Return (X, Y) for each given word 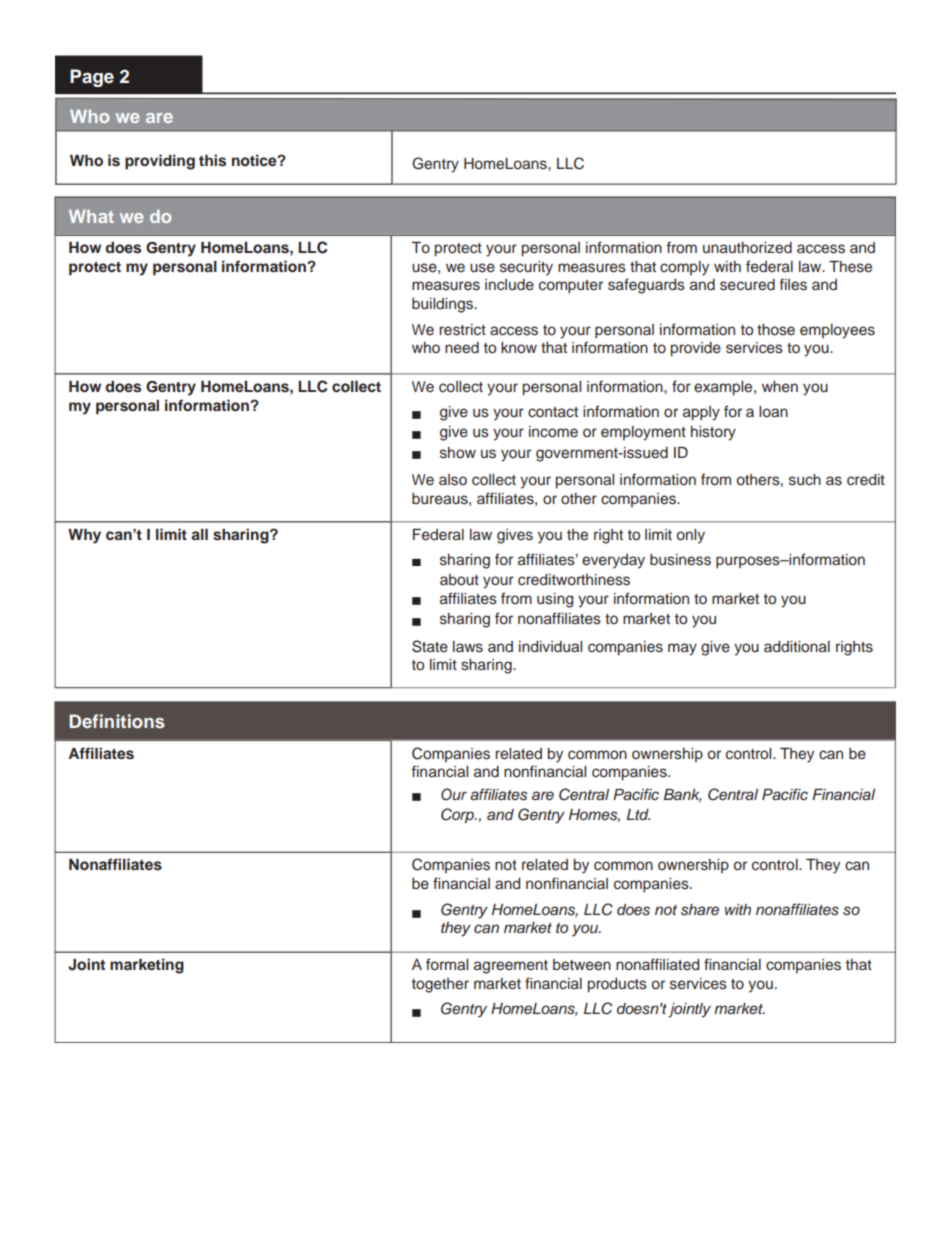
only (691, 536)
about (459, 580)
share (700, 910)
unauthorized (747, 248)
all (199, 534)
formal (447, 964)
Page (92, 78)
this (212, 160)
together (440, 985)
